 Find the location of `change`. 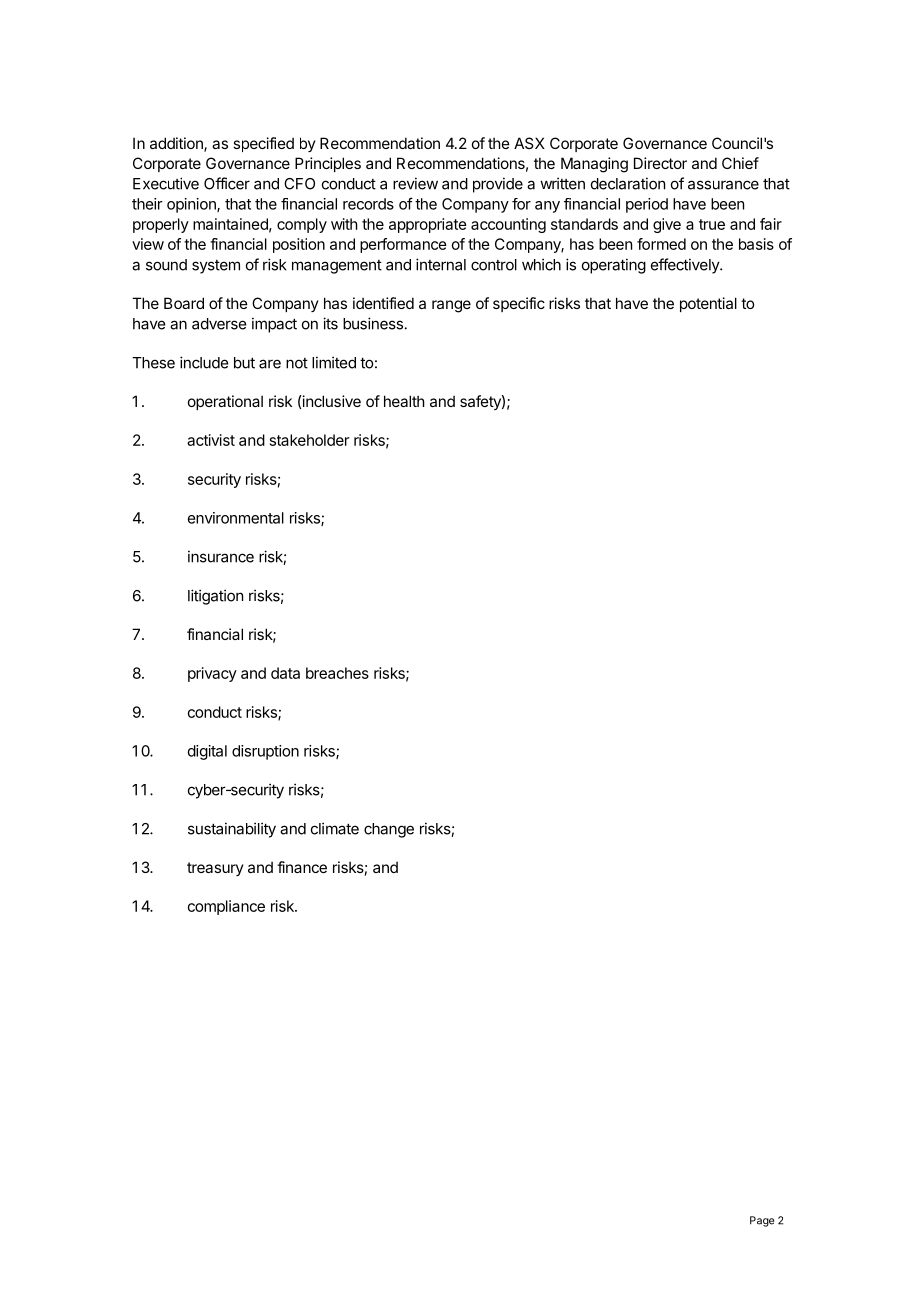

change is located at coordinates (389, 830).
